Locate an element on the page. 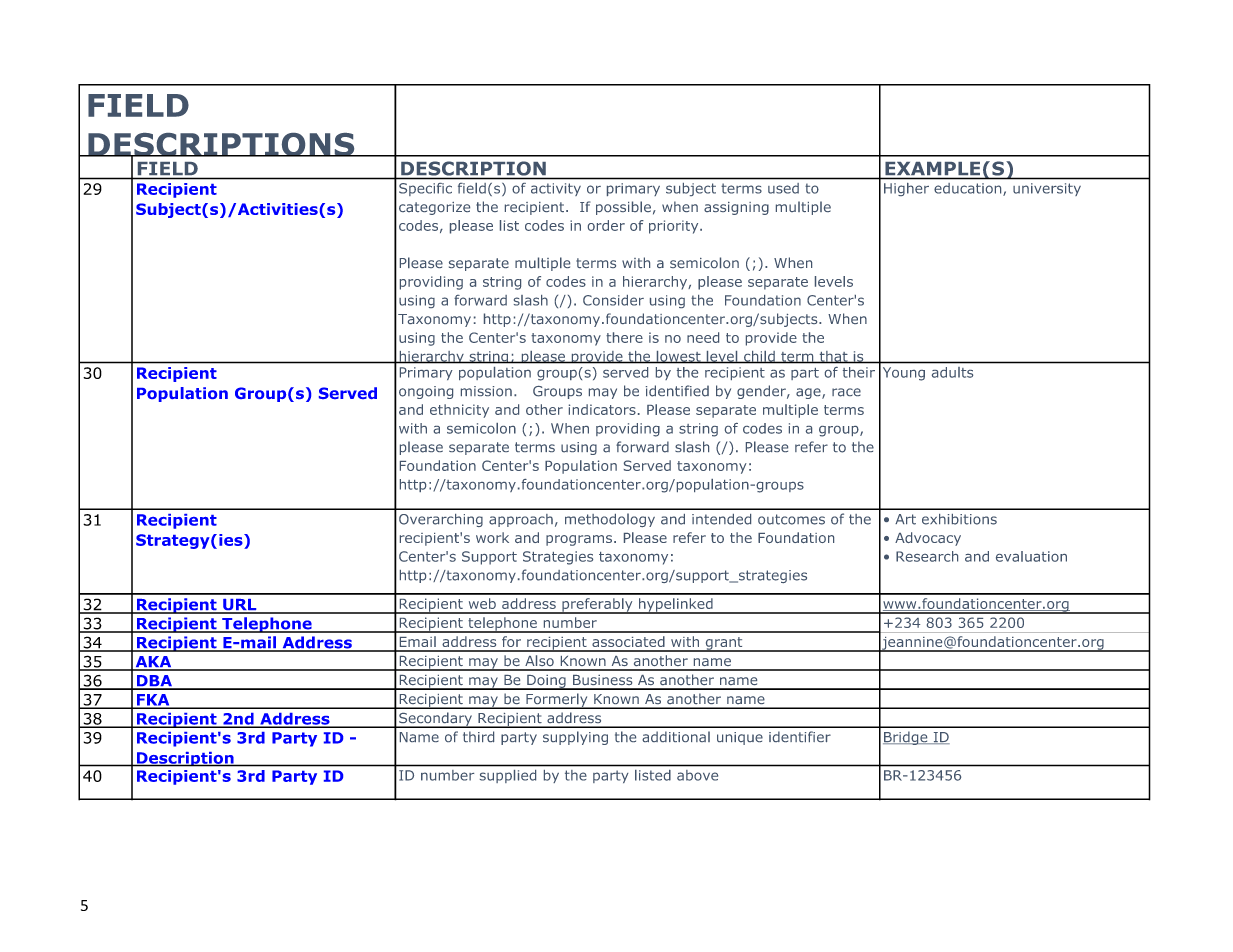  possible is located at coordinates (623, 208).
